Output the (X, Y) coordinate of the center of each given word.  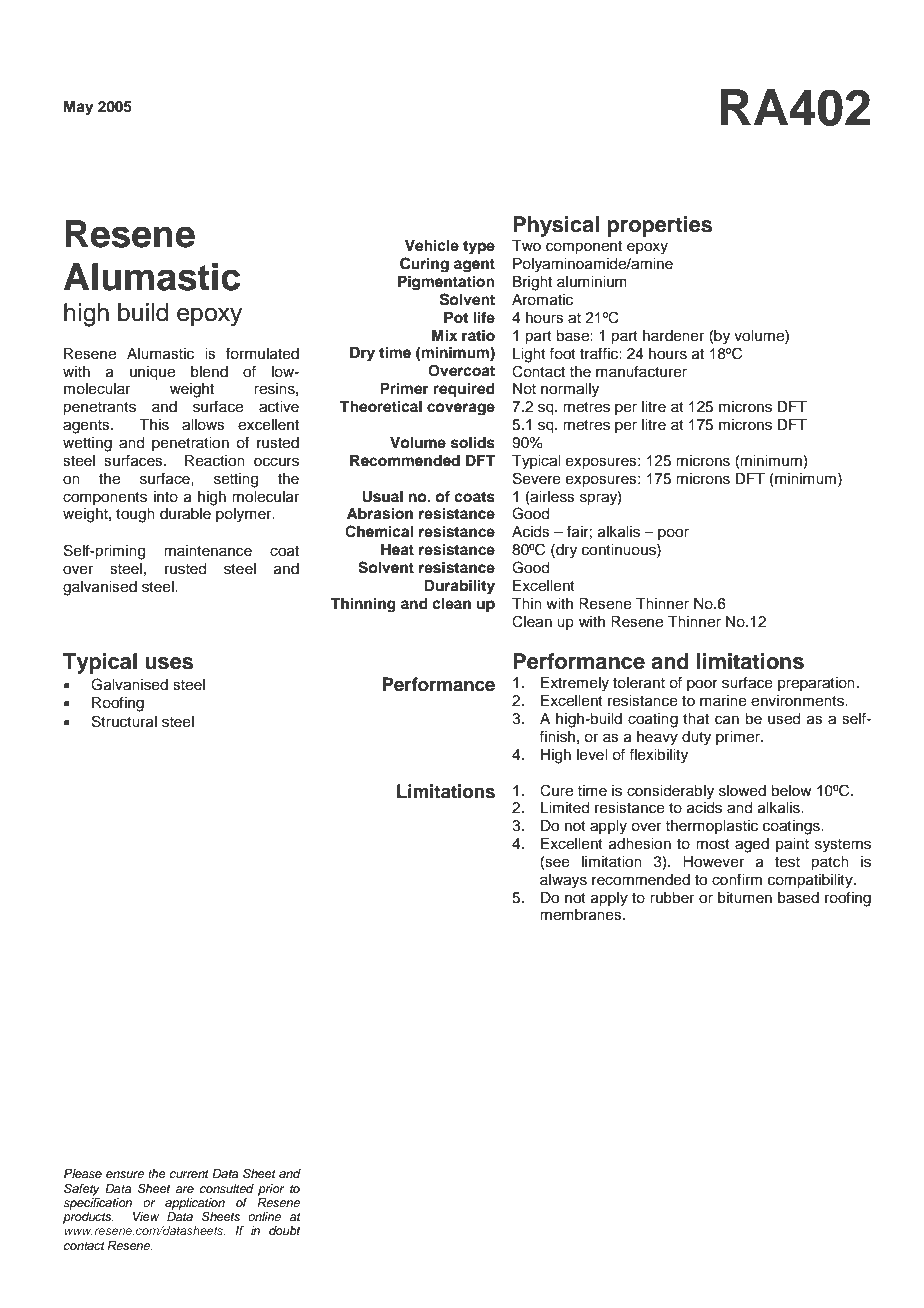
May (79, 108)
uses (169, 663)
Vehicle (432, 245)
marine (723, 701)
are (185, 1189)
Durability (459, 587)
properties (659, 226)
